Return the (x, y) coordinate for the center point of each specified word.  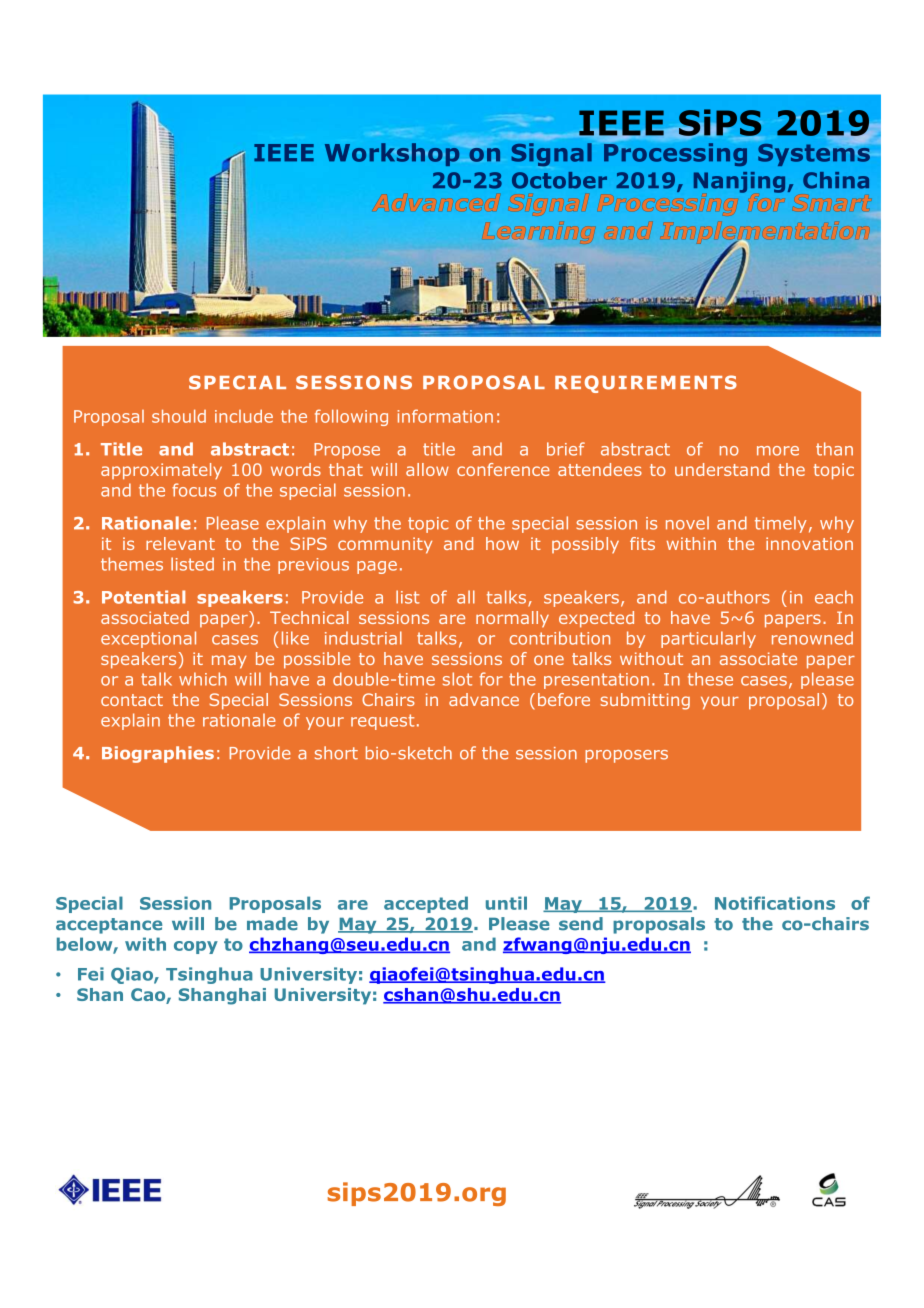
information (445, 416)
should (179, 416)
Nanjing (739, 182)
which (203, 679)
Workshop (392, 154)
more (778, 451)
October (559, 180)
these (710, 679)
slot (457, 679)
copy (196, 947)
